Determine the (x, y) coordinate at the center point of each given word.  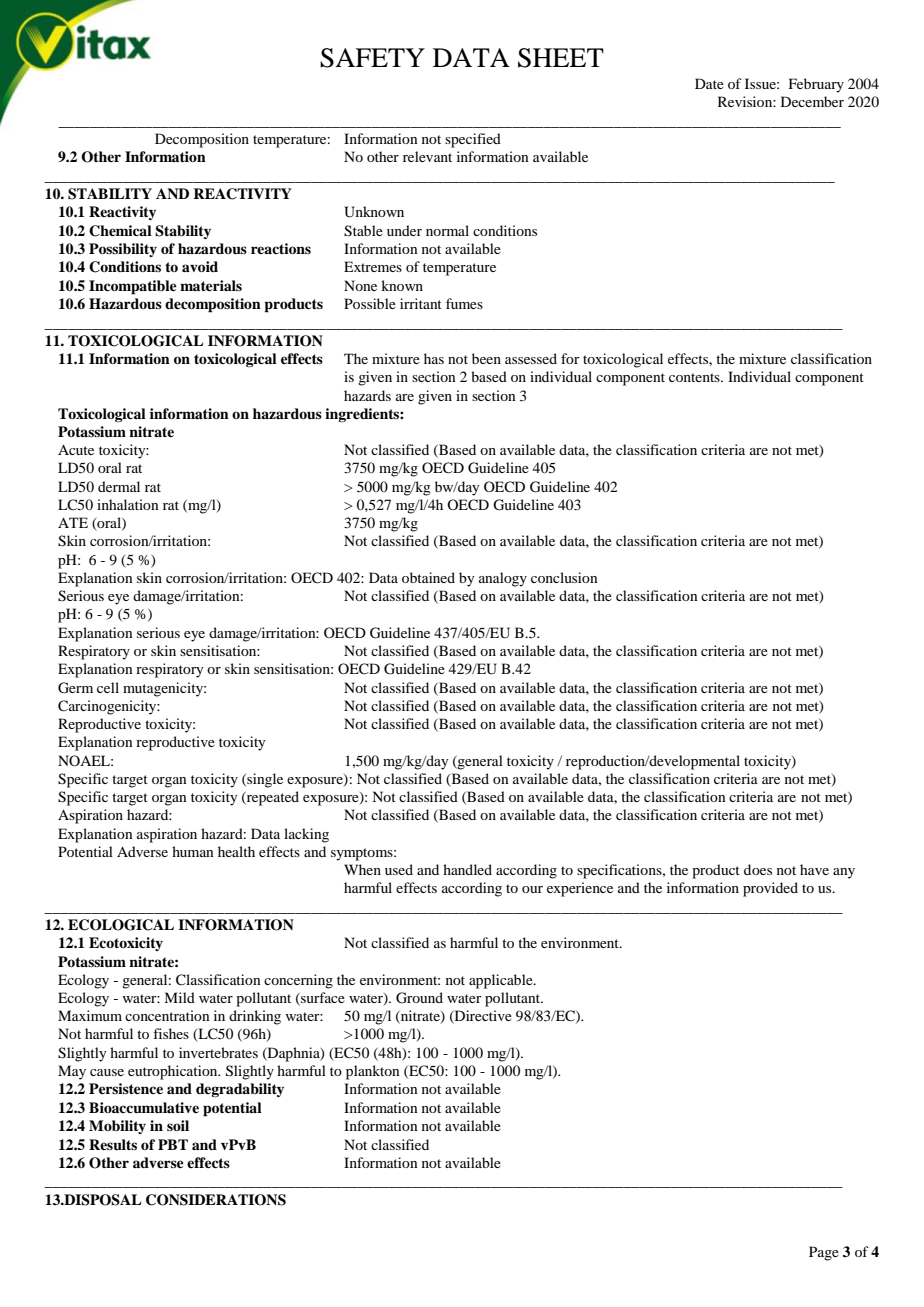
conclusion (564, 577)
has (434, 358)
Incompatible (133, 287)
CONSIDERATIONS (216, 1200)
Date (709, 83)
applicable (502, 981)
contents (695, 377)
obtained (428, 577)
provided (770, 889)
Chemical (120, 231)
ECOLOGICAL (121, 925)
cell (108, 687)
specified (473, 140)
